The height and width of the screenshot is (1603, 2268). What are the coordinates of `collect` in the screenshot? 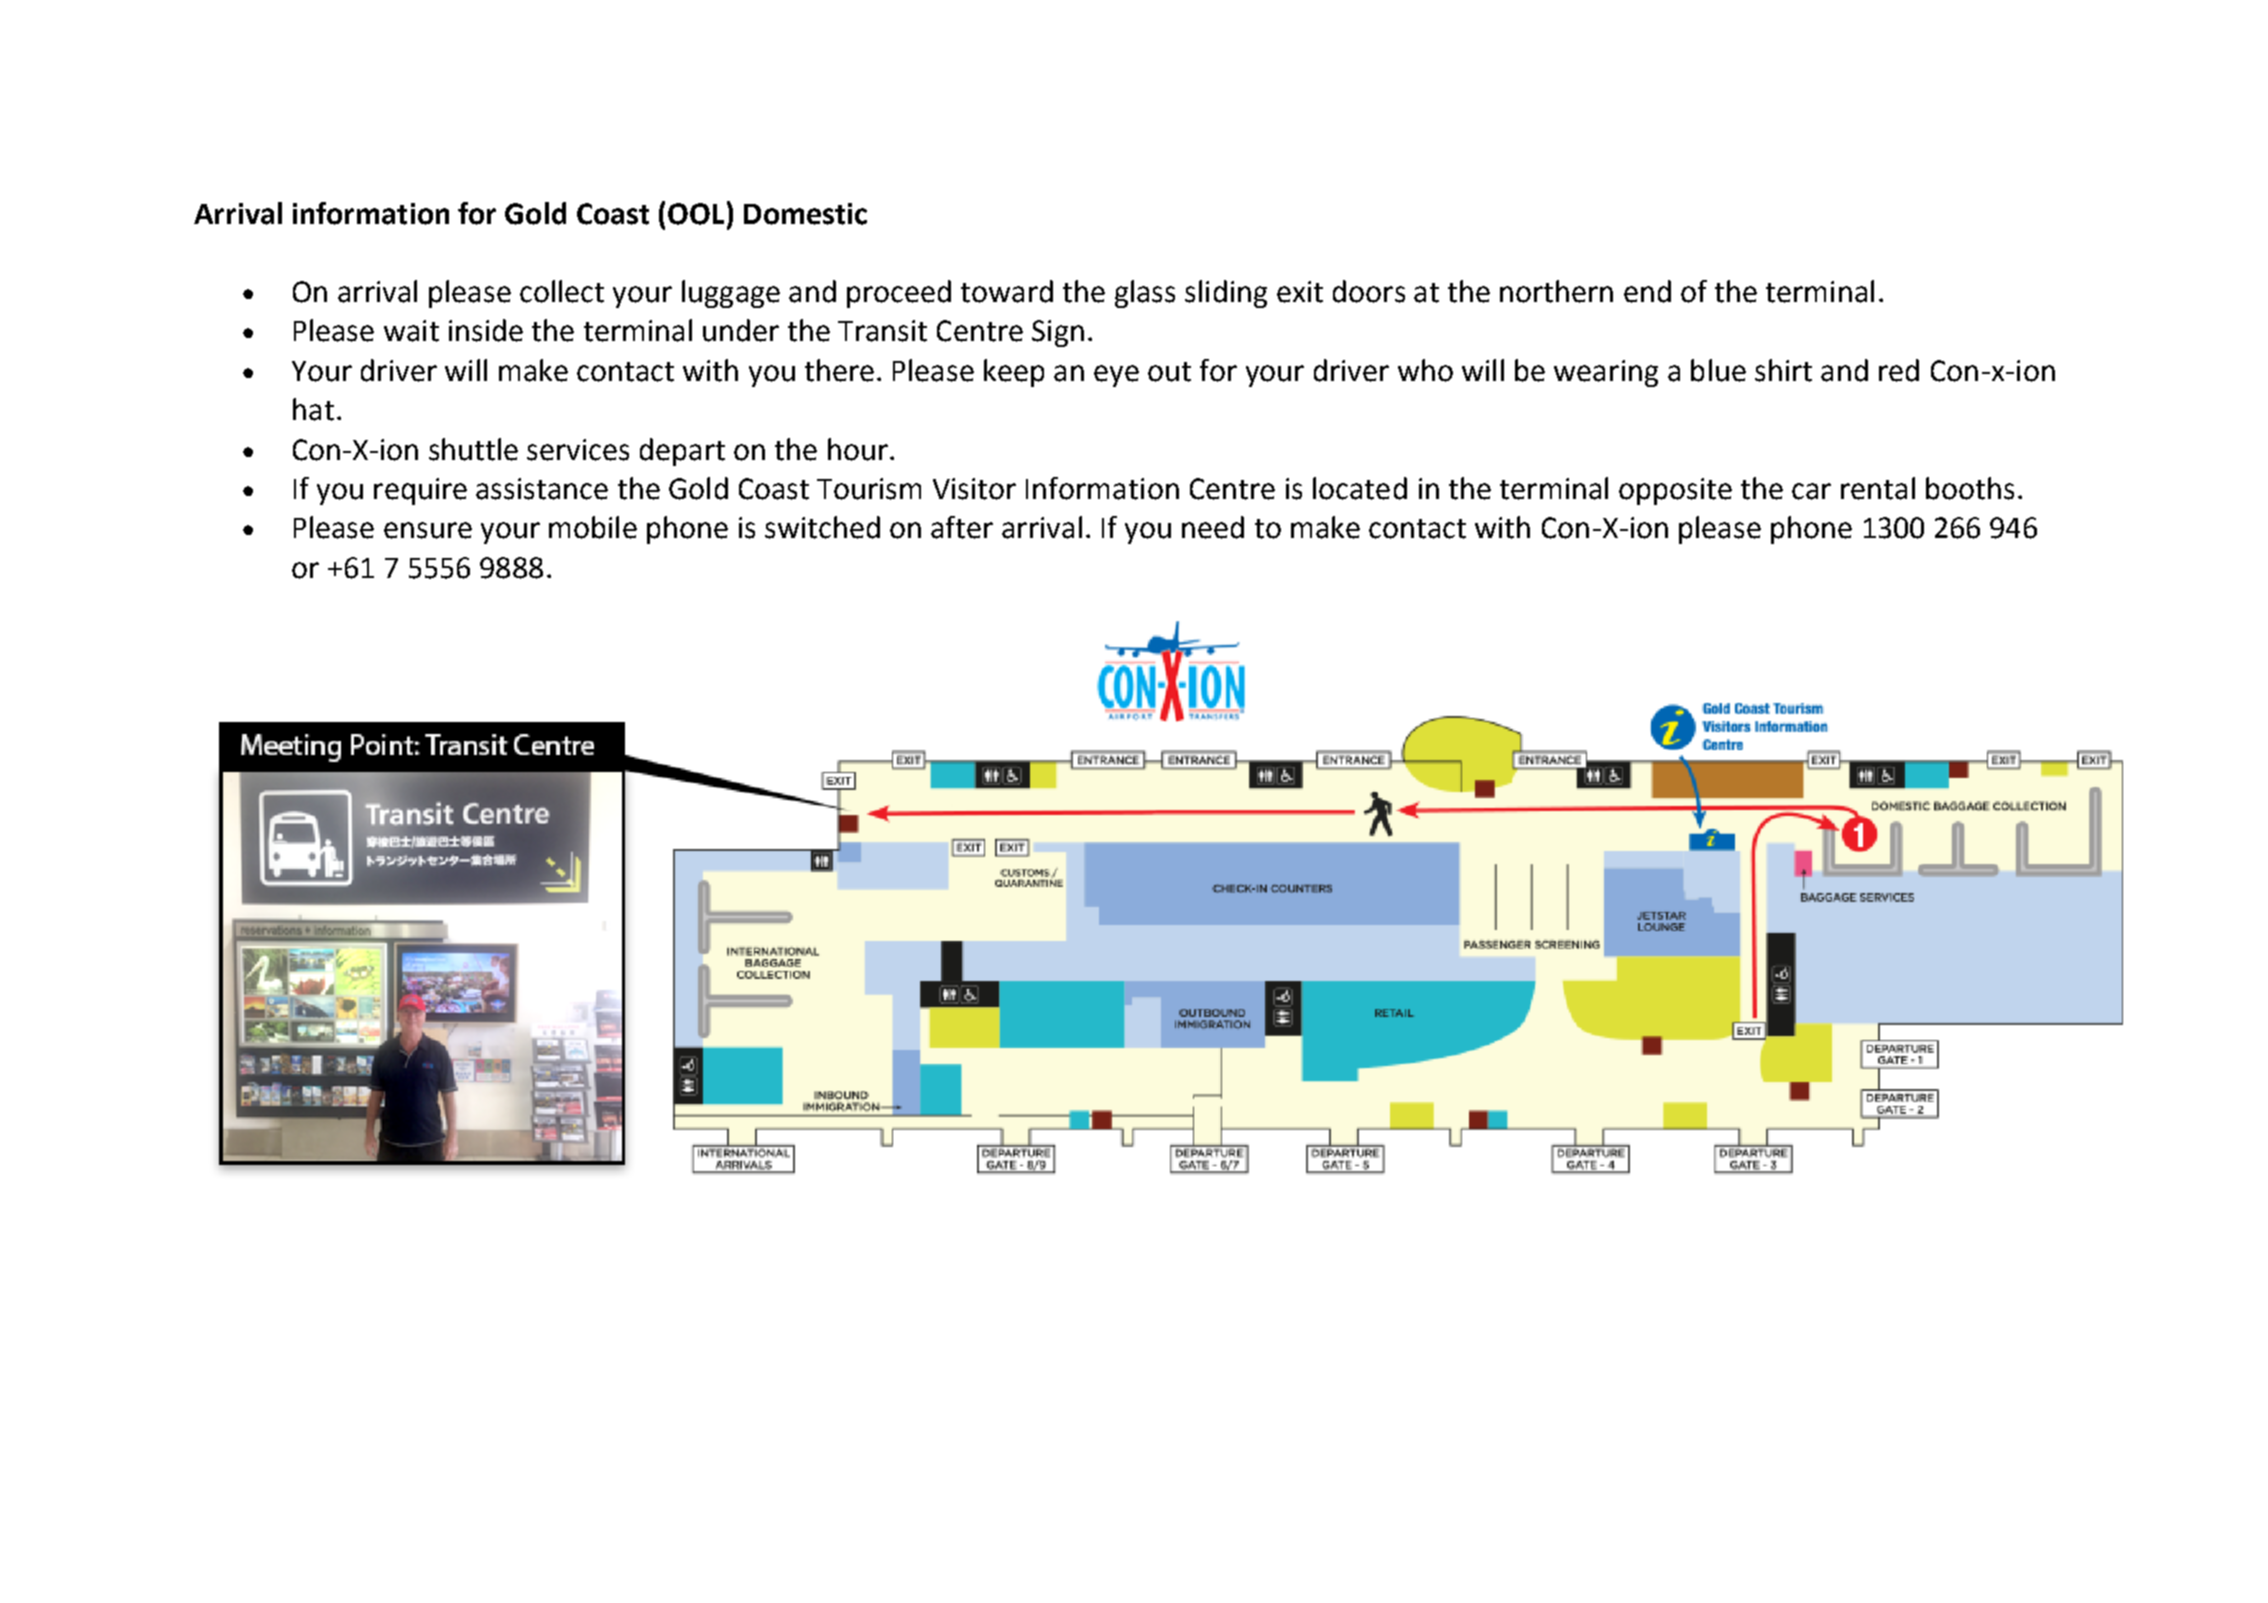 It's located at (562, 291).
